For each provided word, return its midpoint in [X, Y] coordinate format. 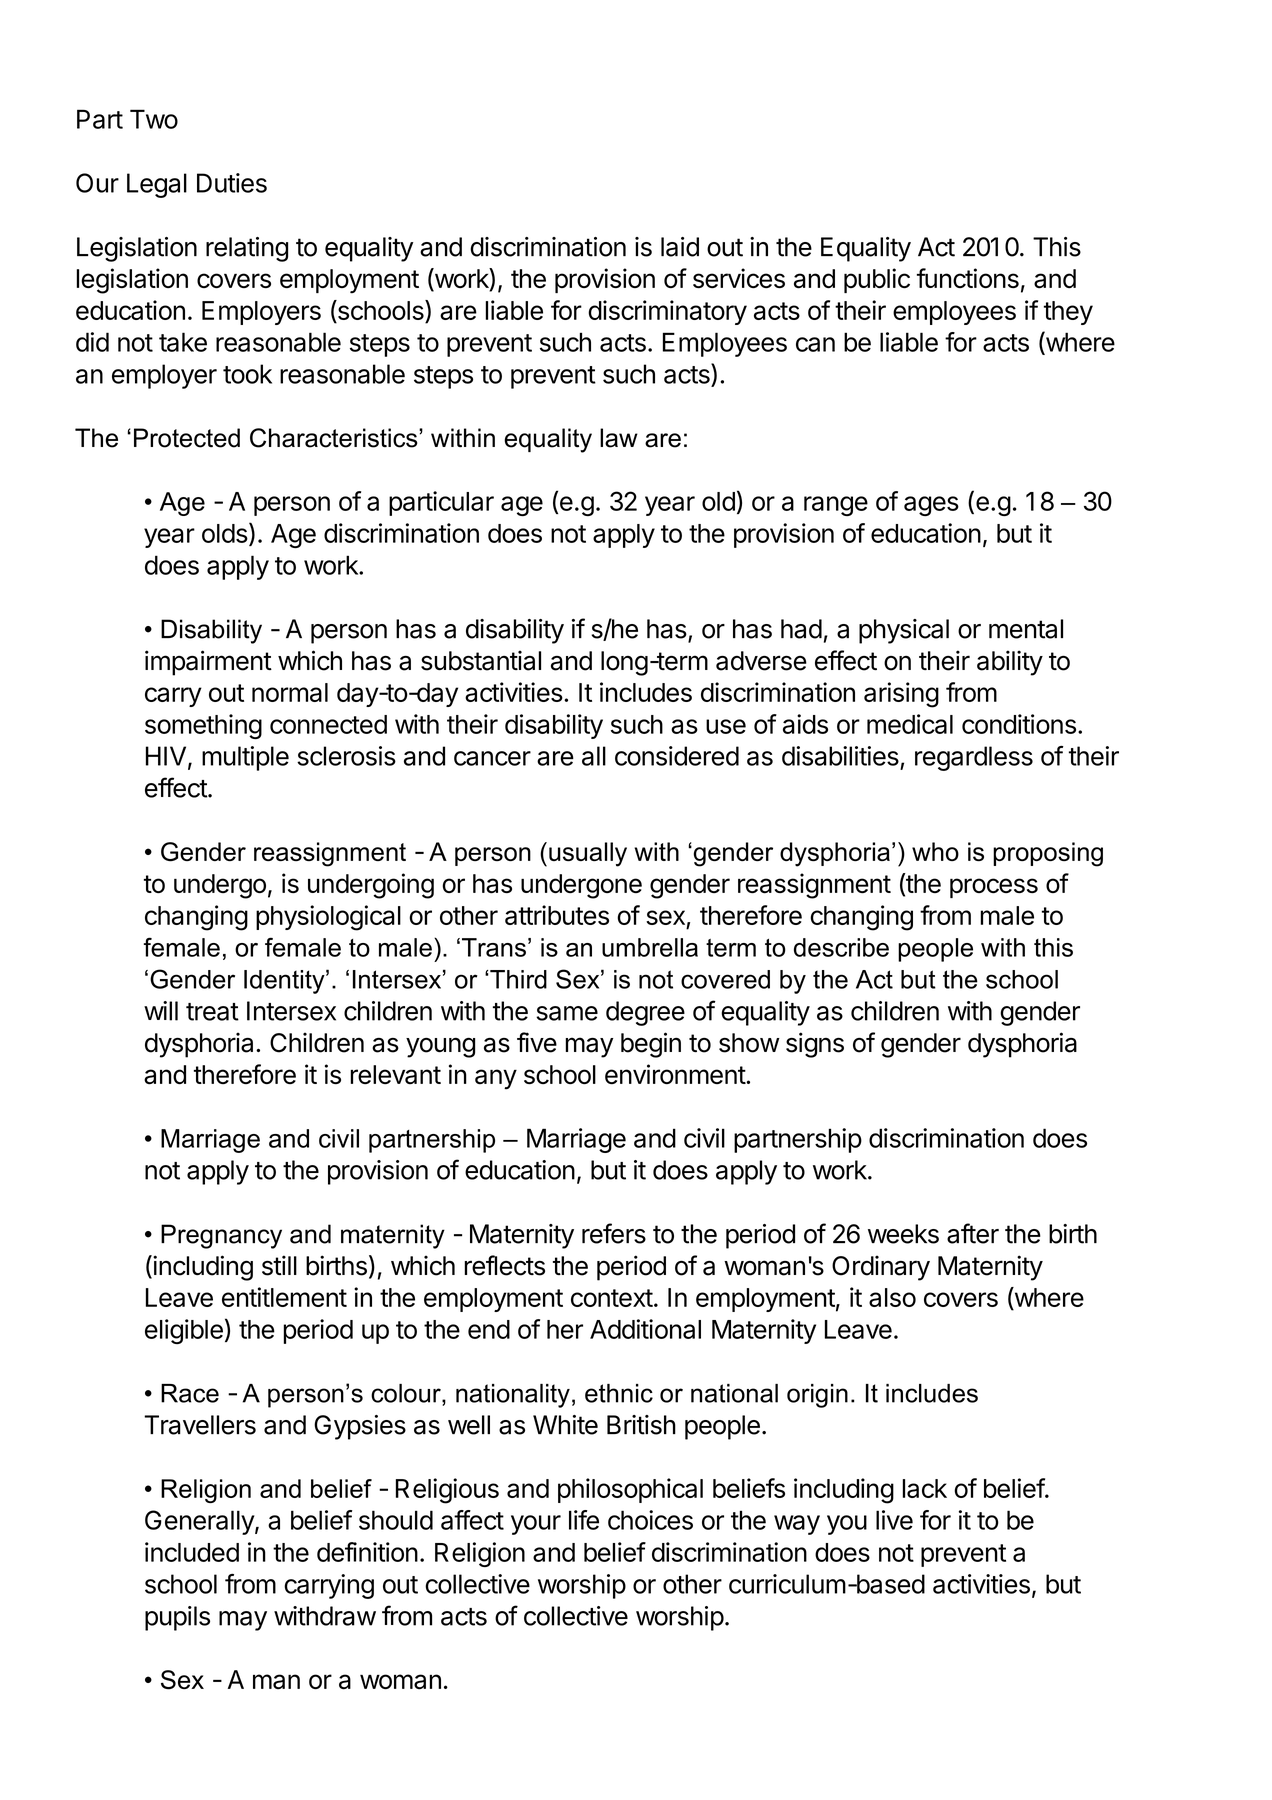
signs [815, 1045]
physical [904, 631]
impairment [208, 663]
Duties [232, 183]
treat [212, 1012]
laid [680, 247]
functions [968, 278]
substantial [481, 660]
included [192, 1552]
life [584, 1520]
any [496, 1079]
